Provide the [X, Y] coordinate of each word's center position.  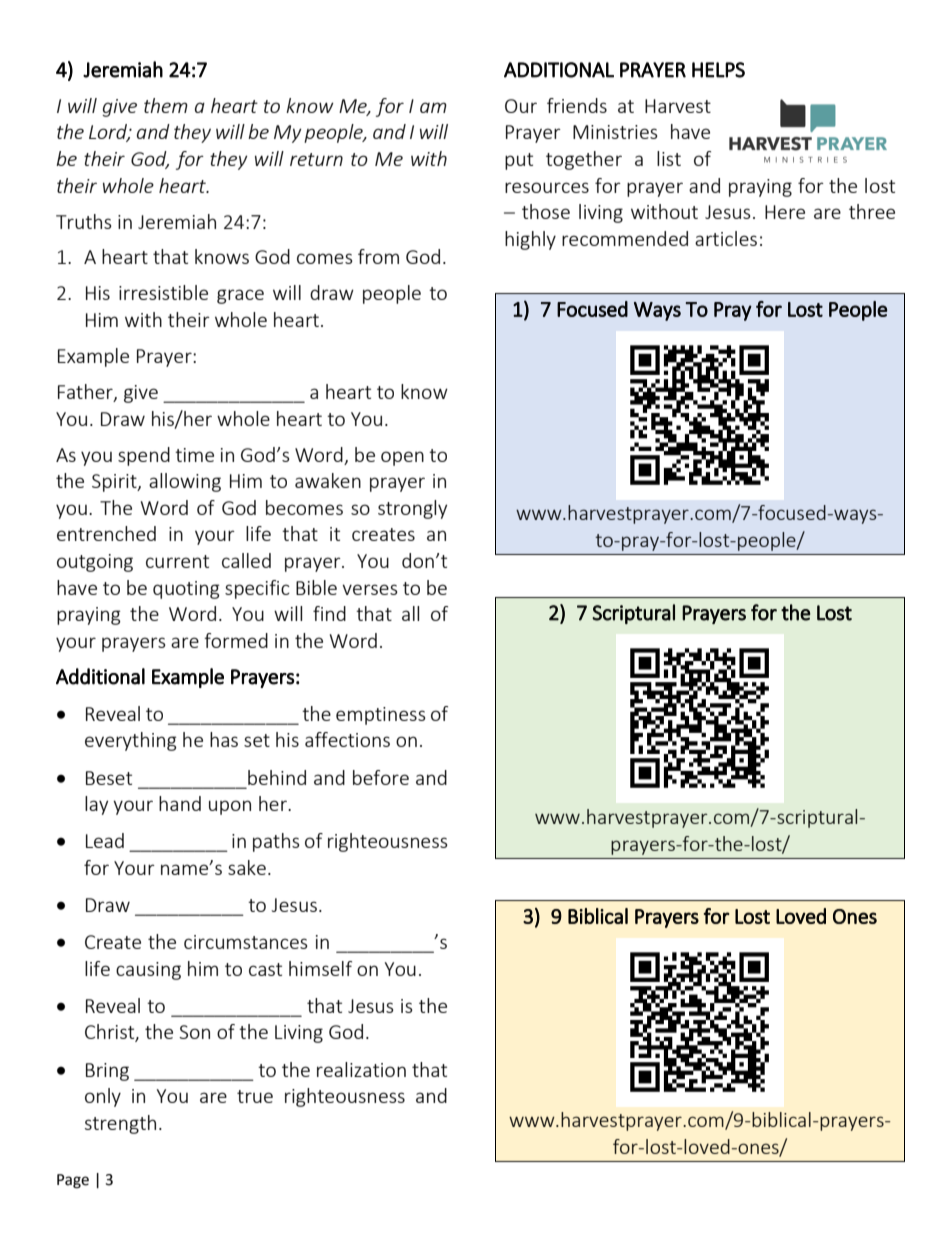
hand [180, 803]
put [519, 161]
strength [120, 1124]
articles [726, 238]
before [381, 777]
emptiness [381, 716]
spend [144, 456]
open [402, 458]
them [166, 105]
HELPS [718, 70]
